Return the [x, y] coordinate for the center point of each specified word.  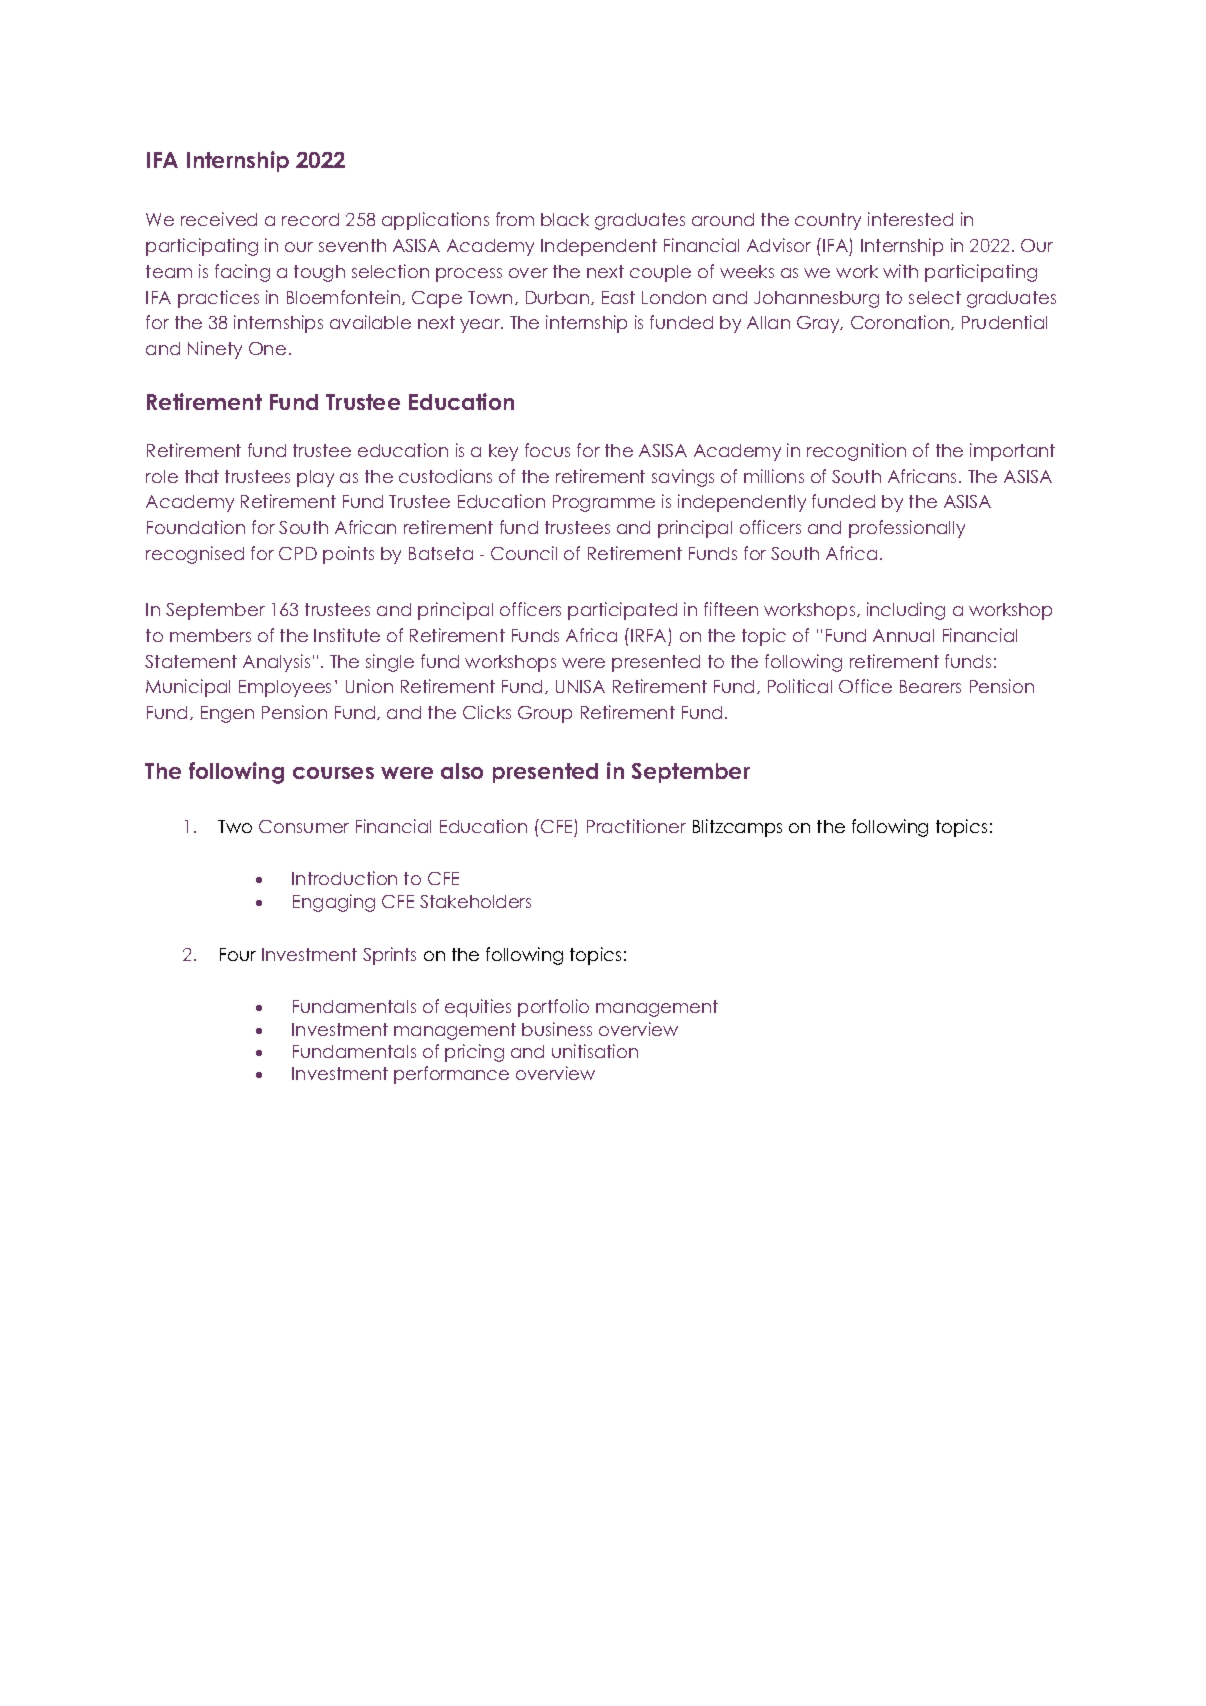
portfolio [553, 1008]
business [557, 1029]
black [565, 219]
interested [910, 219]
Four [238, 954]
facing [242, 273]
